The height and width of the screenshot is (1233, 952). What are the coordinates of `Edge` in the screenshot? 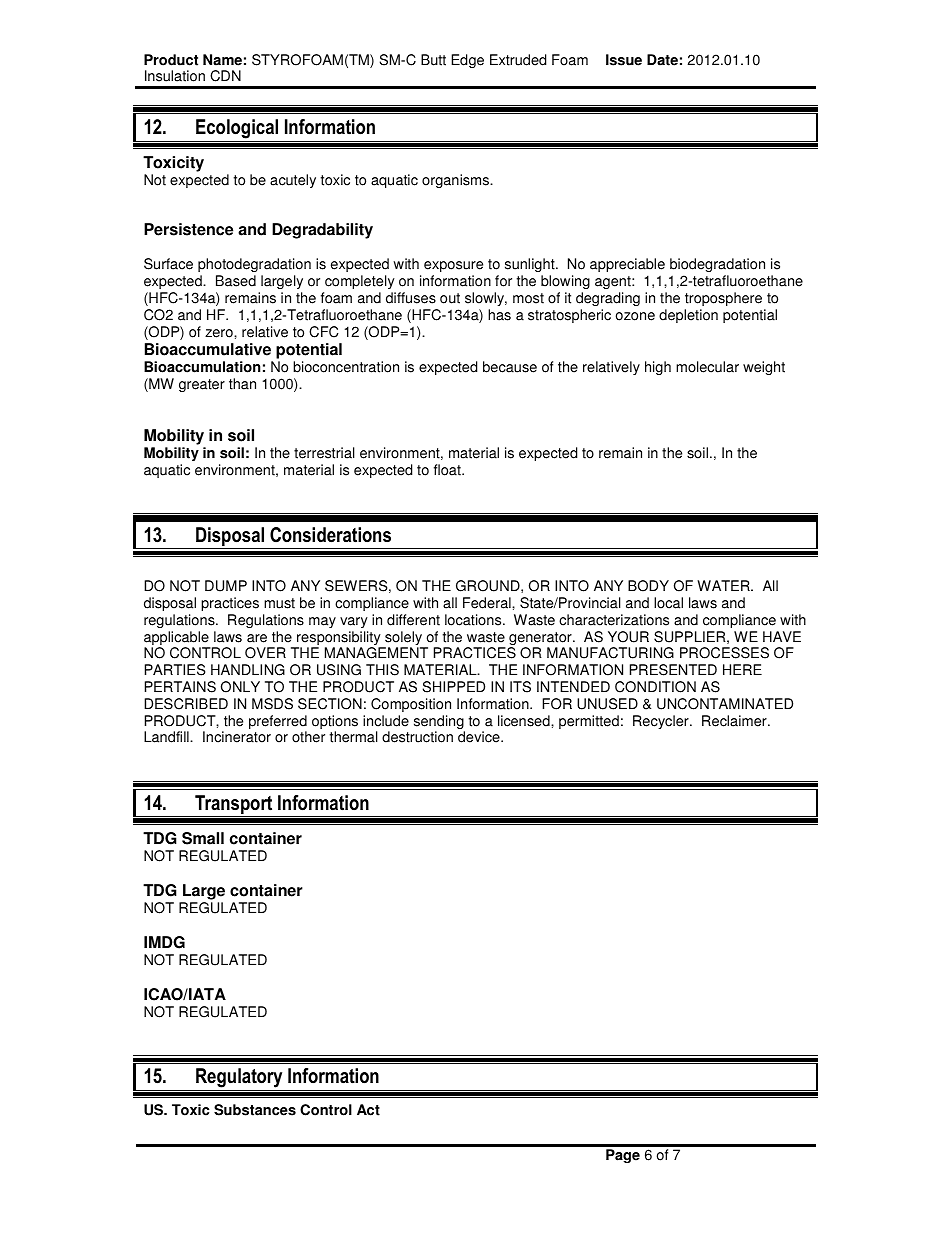 It's located at (467, 61).
